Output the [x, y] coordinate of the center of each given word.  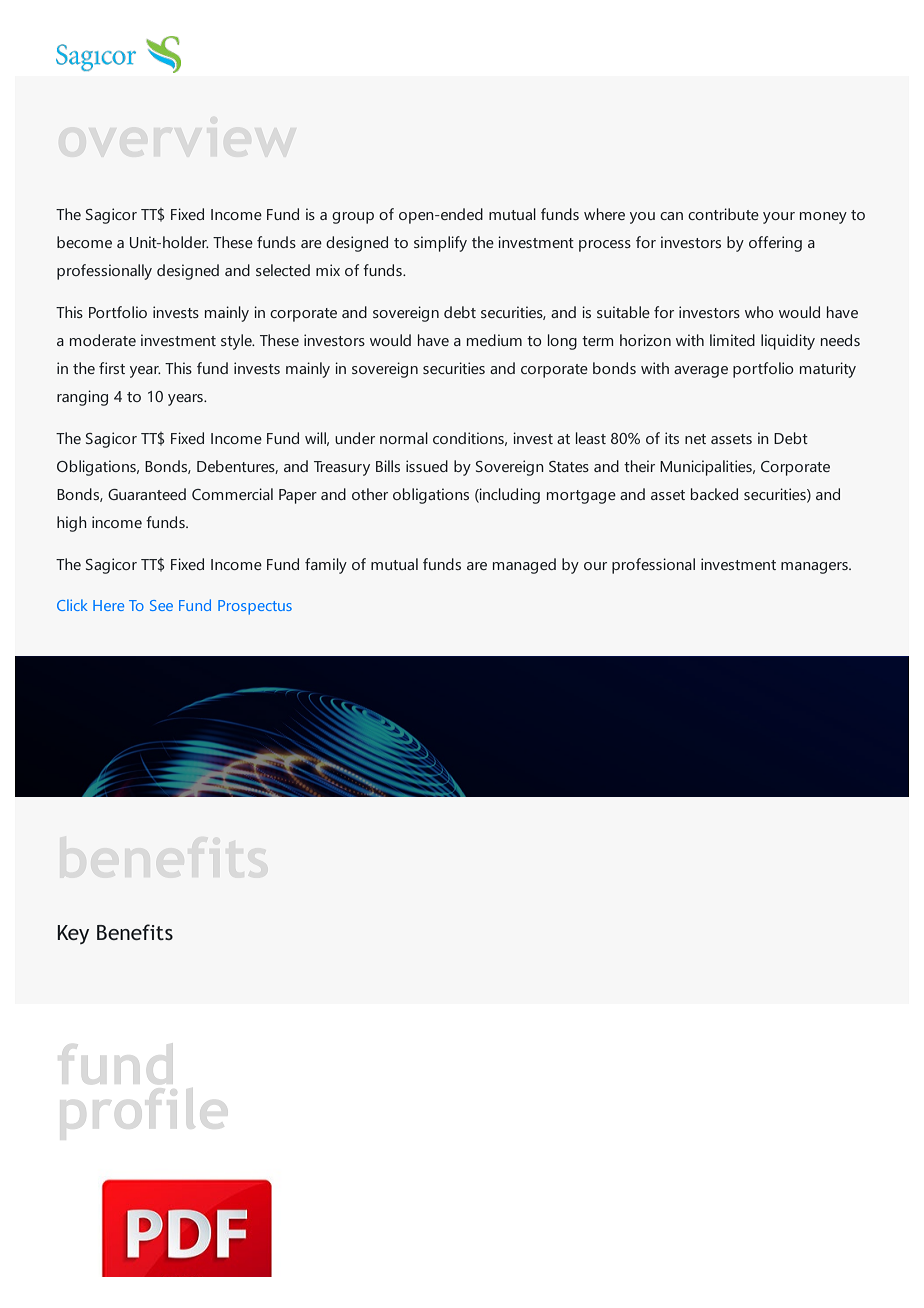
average [701, 372]
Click [72, 605]
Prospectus [255, 607]
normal [404, 438]
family [326, 566]
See [161, 605]
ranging [82, 398]
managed [524, 566]
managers [815, 568]
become [84, 242]
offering [775, 244]
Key [73, 934]
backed [714, 494]
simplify [440, 244]
